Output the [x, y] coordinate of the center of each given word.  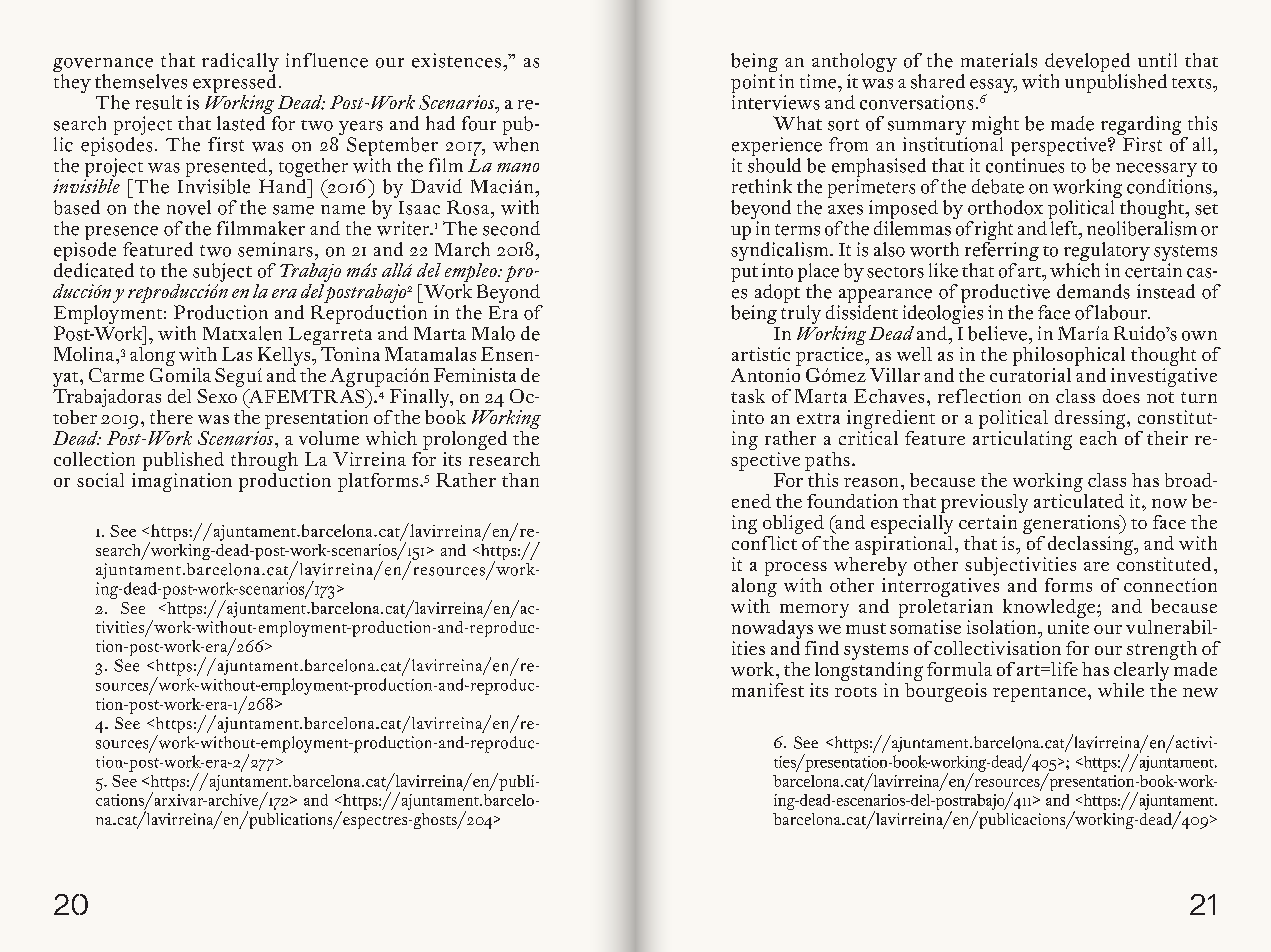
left [1064, 227]
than [520, 480]
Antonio [765, 375]
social [100, 480]
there [171, 417]
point [753, 85]
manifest [768, 690]
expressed [234, 83]
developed [1087, 64]
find [822, 648]
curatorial [1030, 373]
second [511, 228]
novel [189, 207]
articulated [1079, 499]
